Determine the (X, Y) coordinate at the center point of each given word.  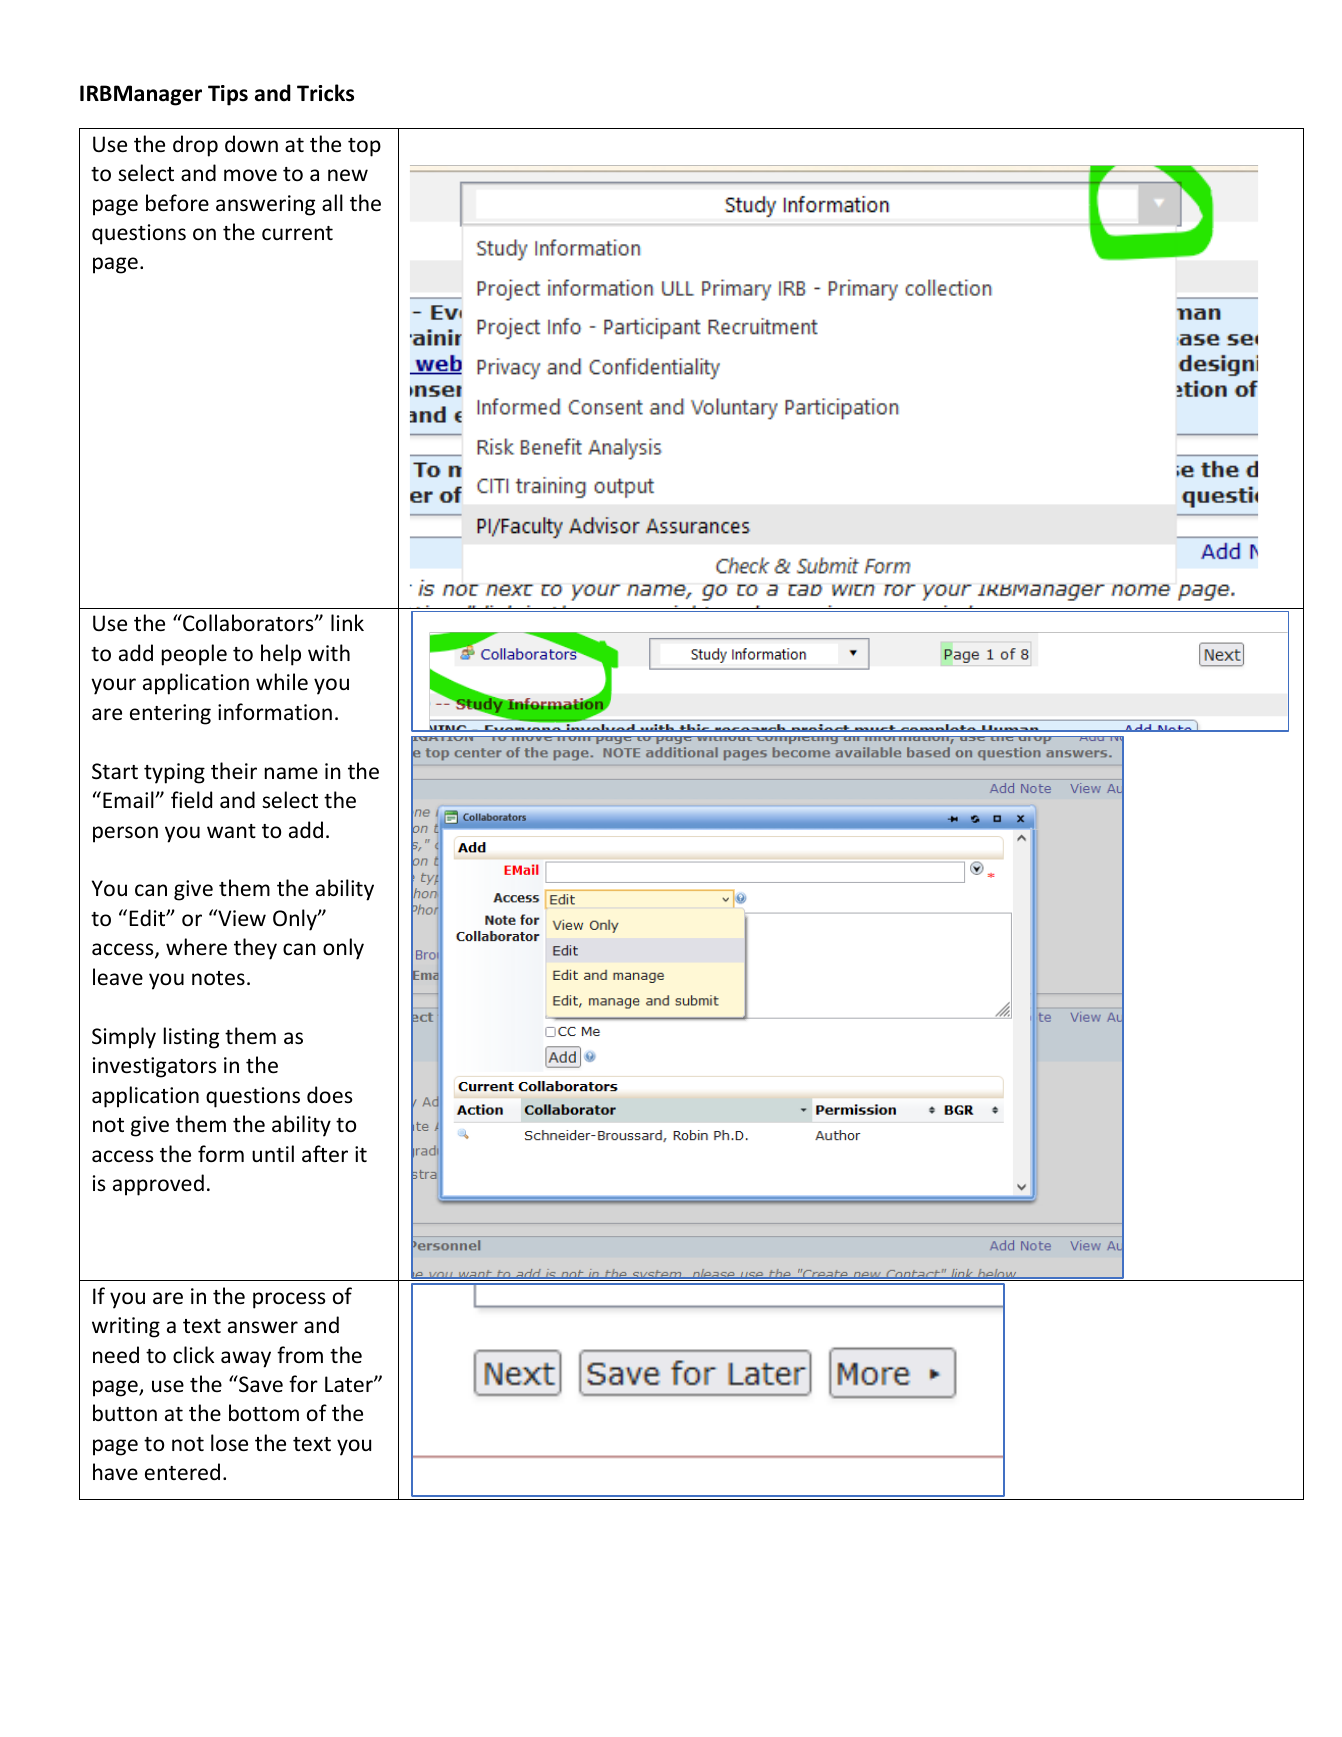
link (347, 622)
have (115, 1471)
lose (229, 1443)
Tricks (325, 93)
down (251, 144)
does (329, 1095)
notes (218, 978)
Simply (124, 1038)
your (113, 686)
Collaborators (248, 623)
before (177, 203)
